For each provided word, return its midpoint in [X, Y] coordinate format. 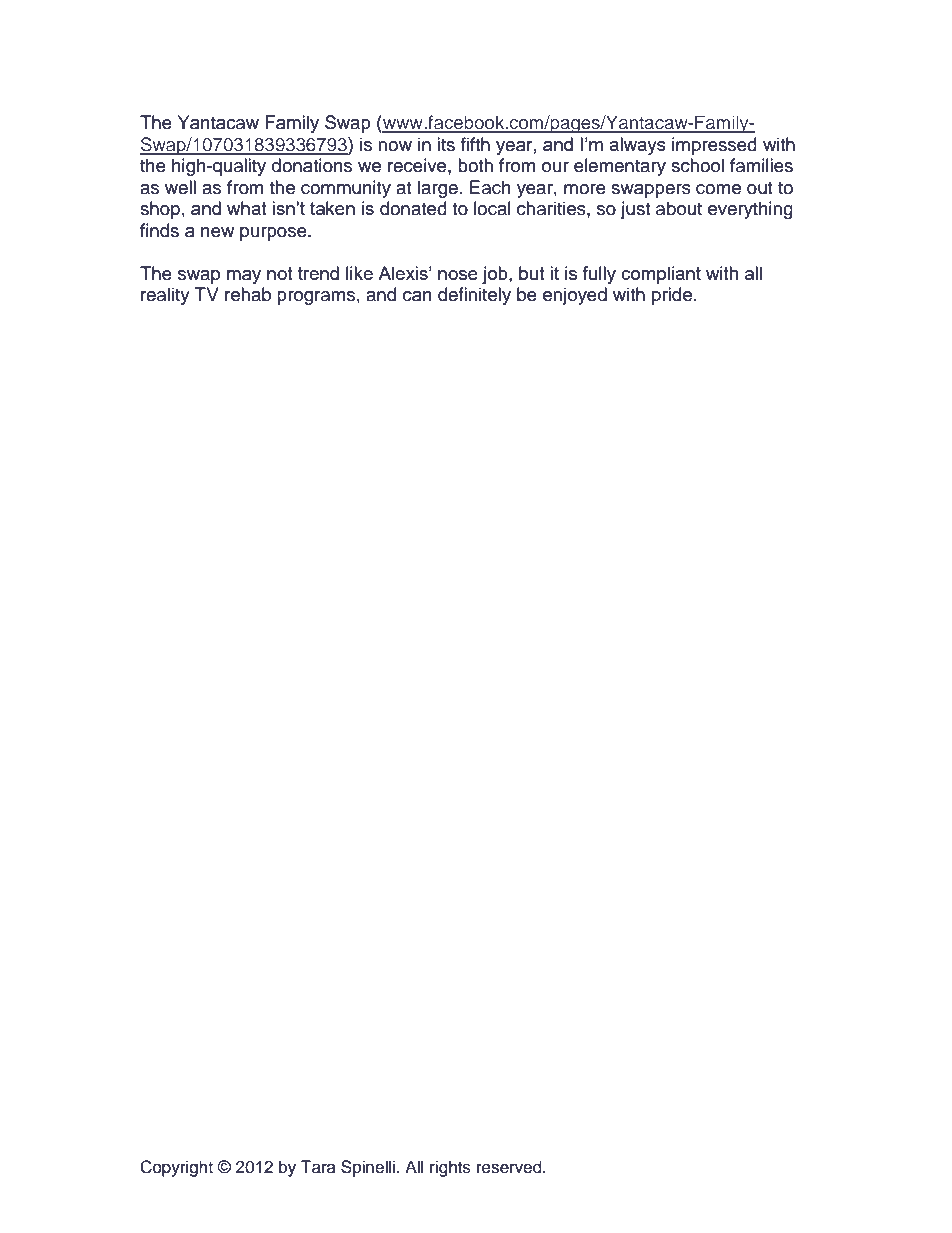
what [247, 208]
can [417, 296]
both [475, 165]
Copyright [176, 1168]
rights [450, 1168]
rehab [248, 294]
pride [672, 296]
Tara [318, 1167]
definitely [474, 296]
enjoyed [575, 296]
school [697, 165]
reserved [510, 1167]
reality [165, 296]
